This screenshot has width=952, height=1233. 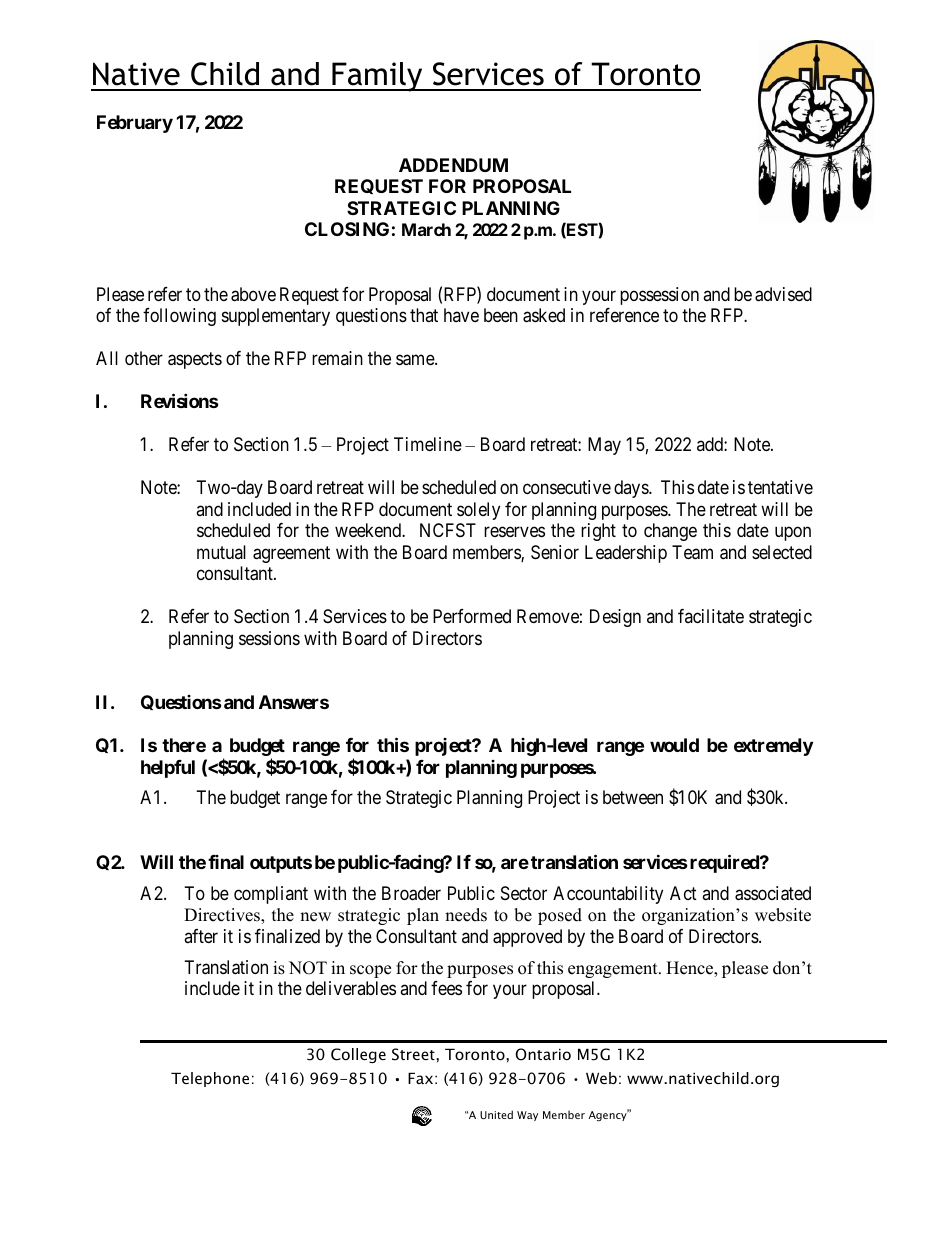 I want to click on February, so click(x=135, y=124).
